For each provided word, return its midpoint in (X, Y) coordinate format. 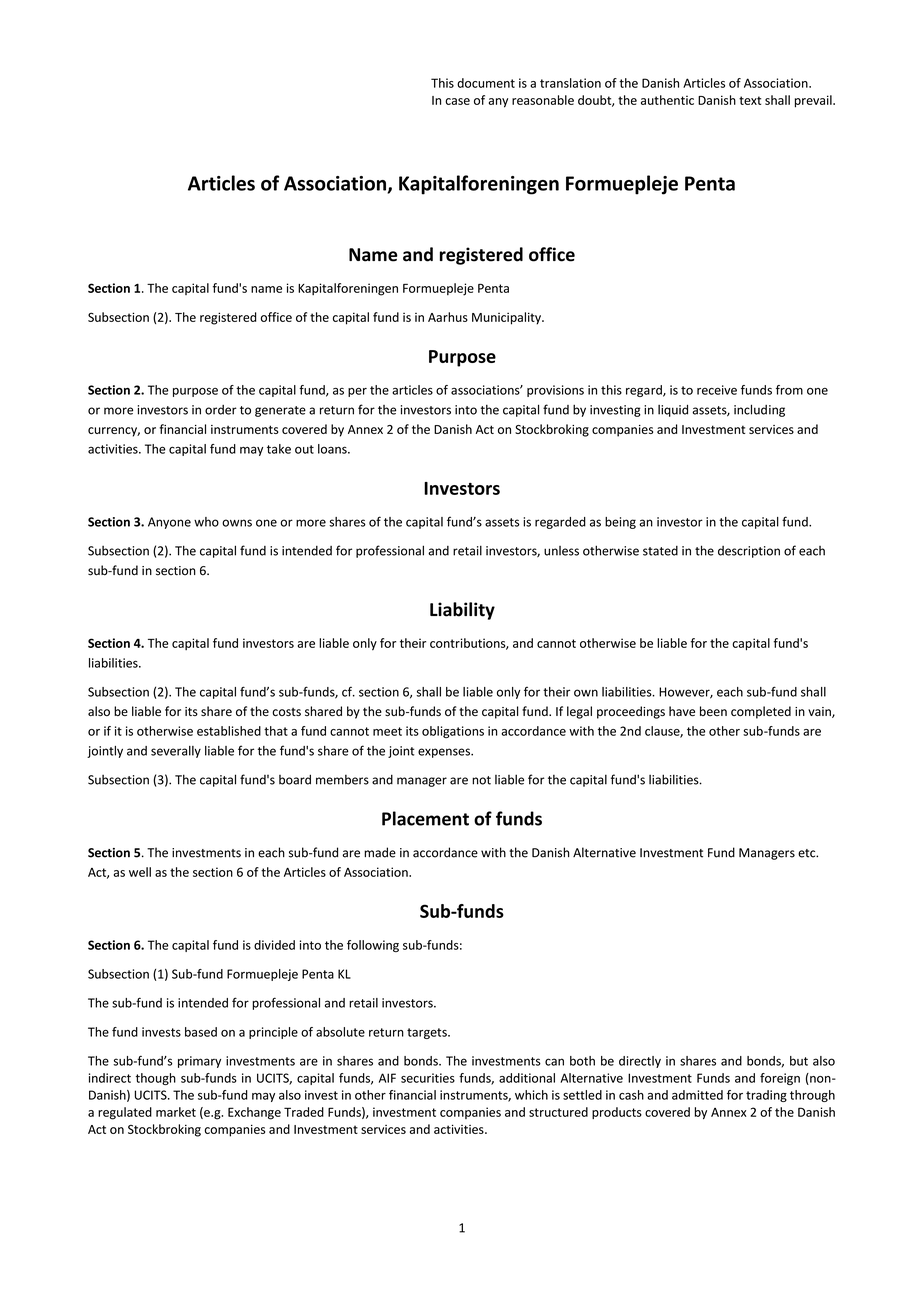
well (140, 872)
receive (717, 390)
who (206, 522)
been (713, 711)
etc (808, 853)
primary (199, 1062)
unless (561, 551)
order (221, 410)
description (749, 552)
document (486, 83)
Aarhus (448, 317)
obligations (453, 732)
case (457, 101)
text (750, 100)
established (229, 731)
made (380, 852)
